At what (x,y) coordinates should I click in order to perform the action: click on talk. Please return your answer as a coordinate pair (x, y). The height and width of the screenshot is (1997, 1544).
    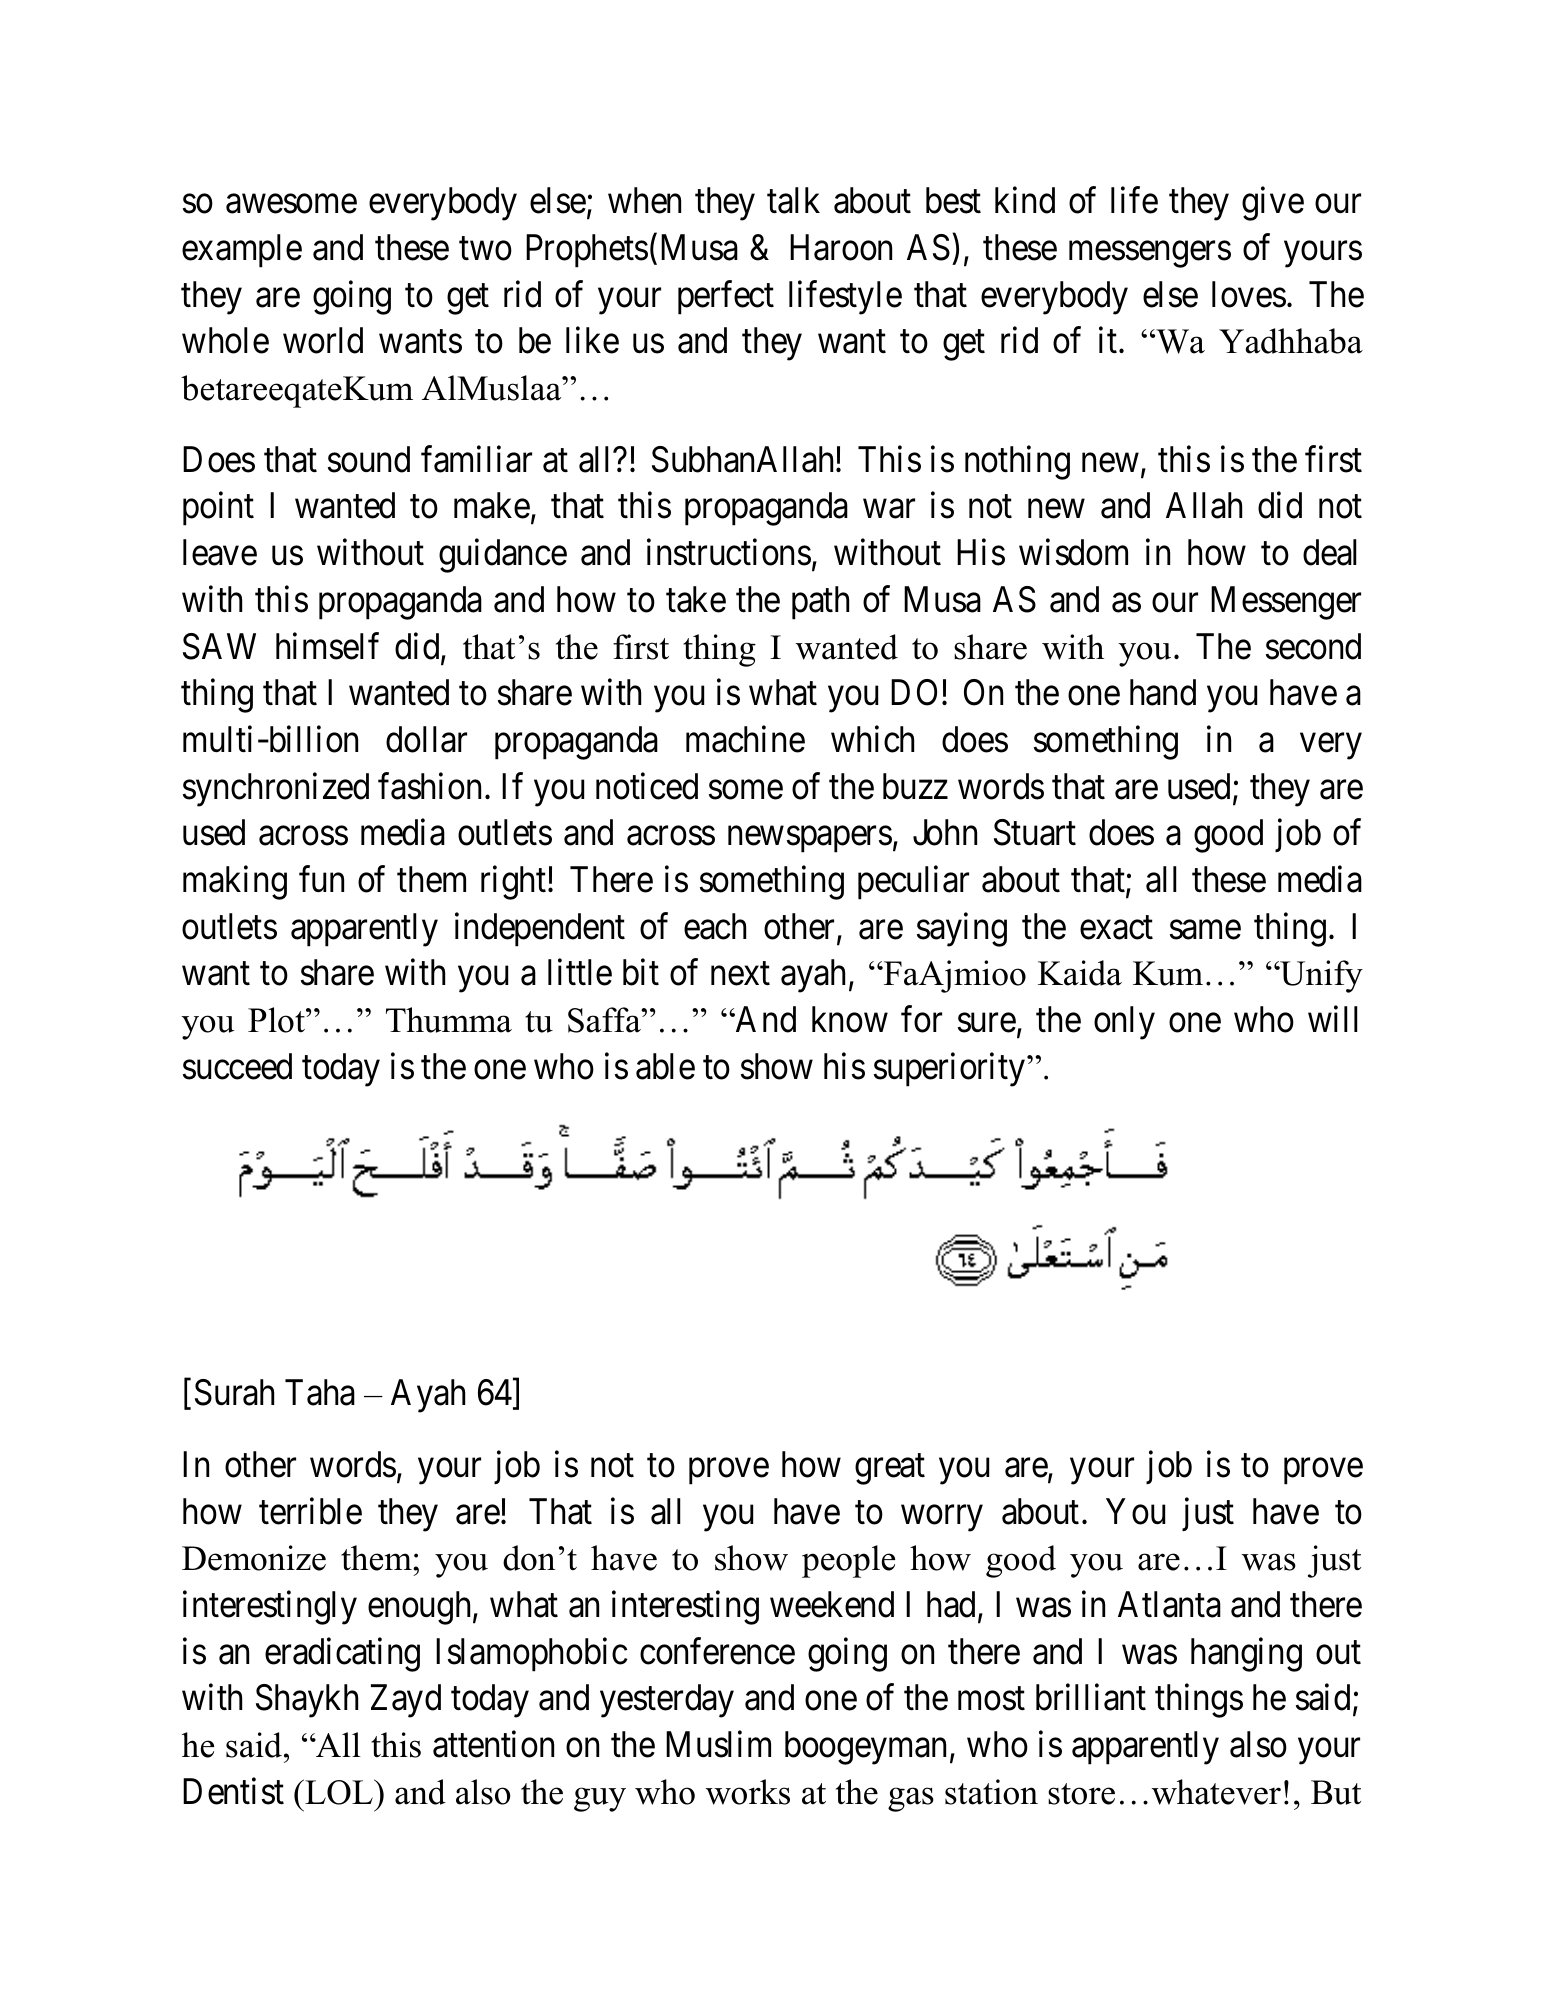
    Looking at the image, I should click on (793, 200).
